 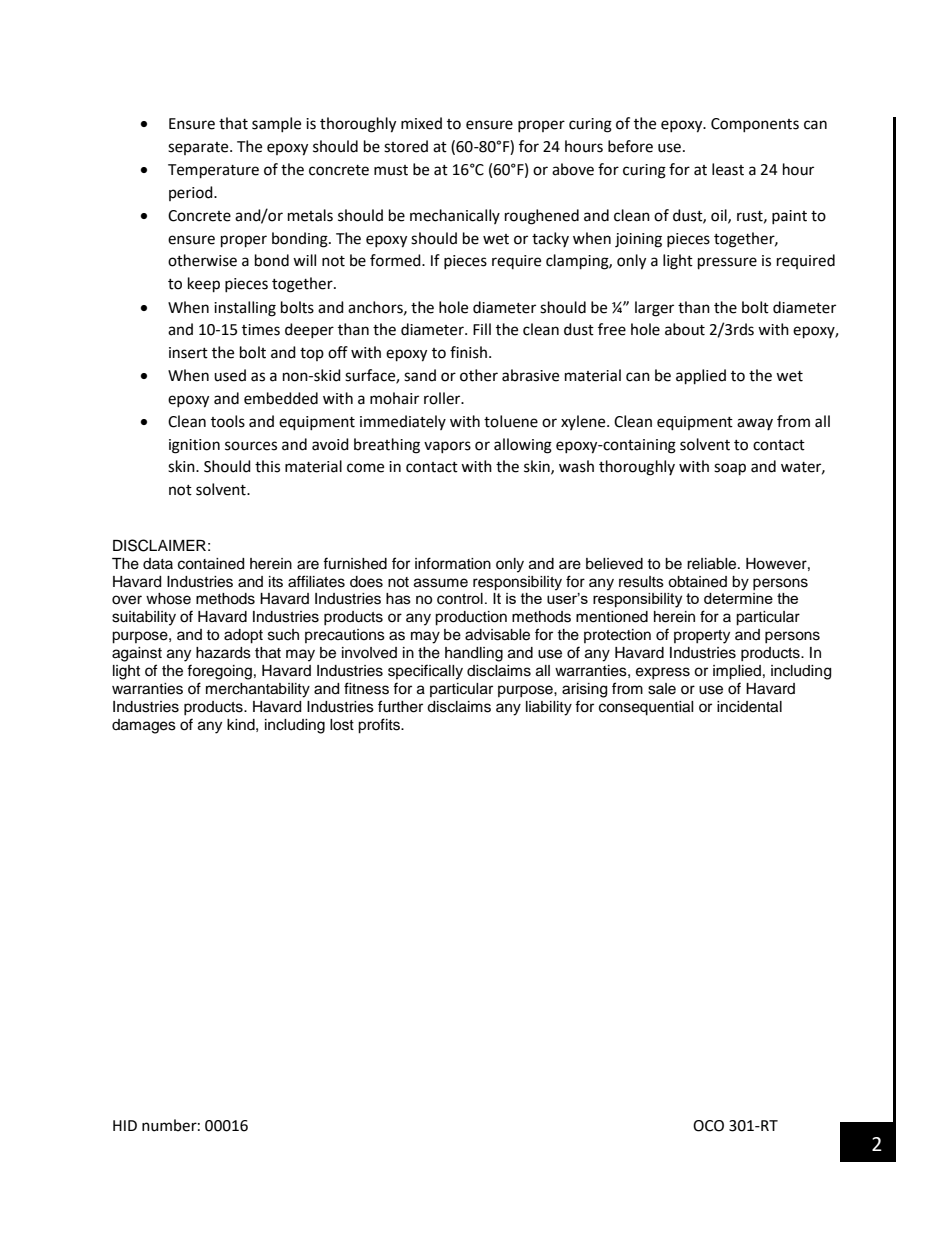 What do you see at coordinates (406, 146) in the image?
I see `stored` at bounding box center [406, 146].
